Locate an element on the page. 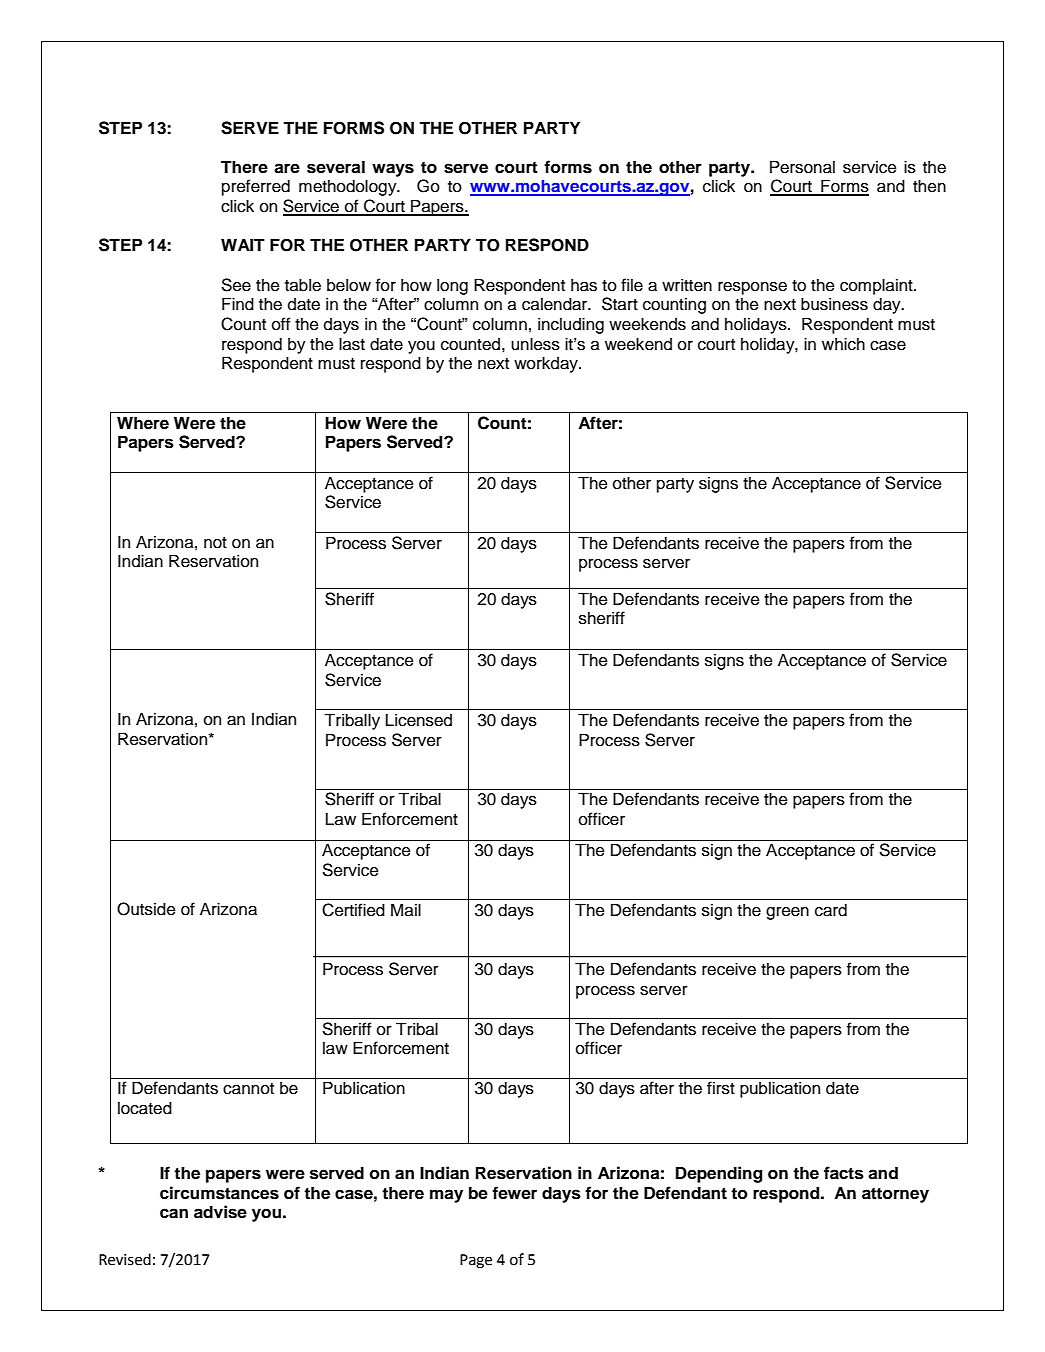 This page has width=1045, height=1352. first is located at coordinates (721, 1088).
